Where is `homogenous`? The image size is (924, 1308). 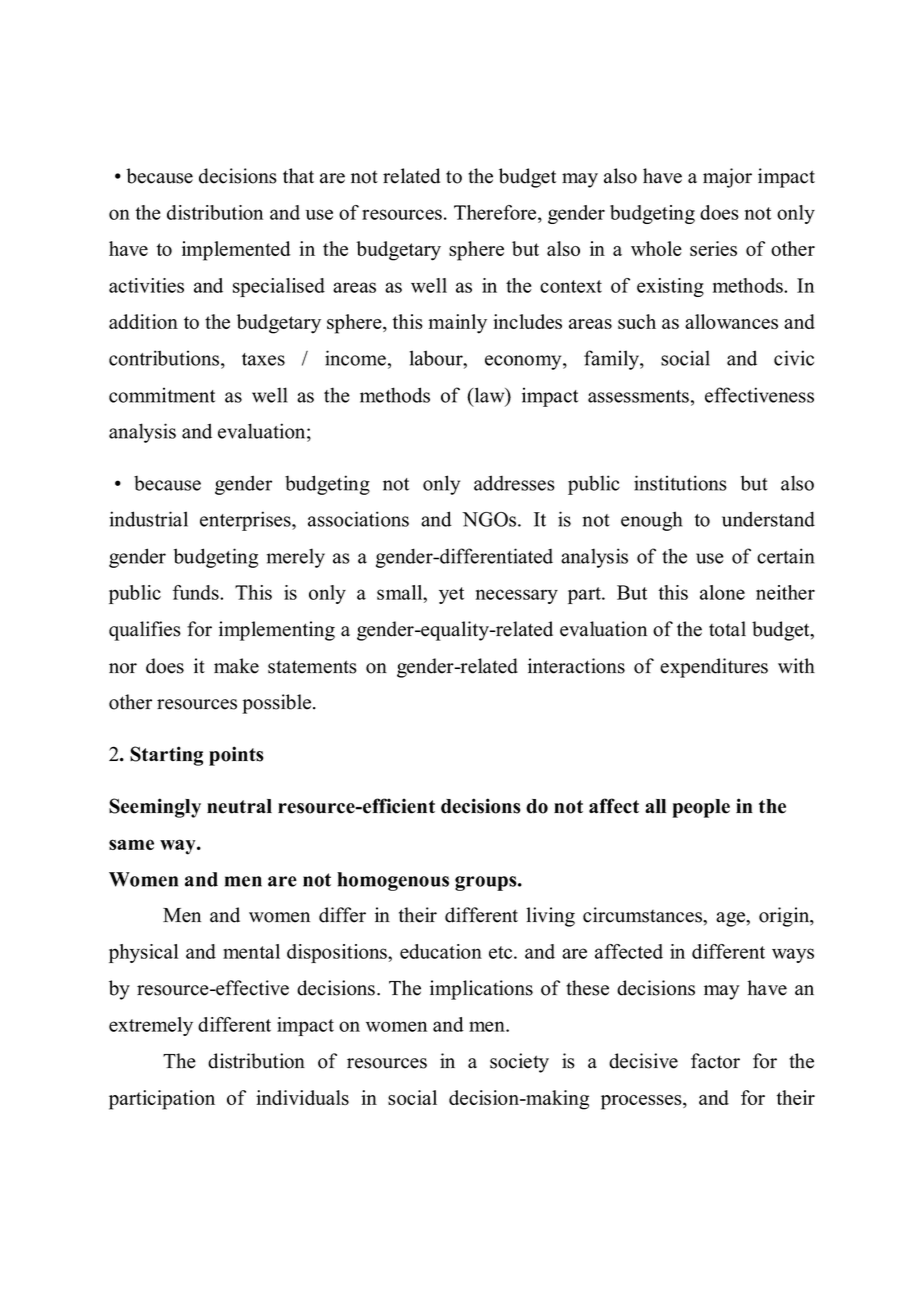 homogenous is located at coordinates (393, 881).
